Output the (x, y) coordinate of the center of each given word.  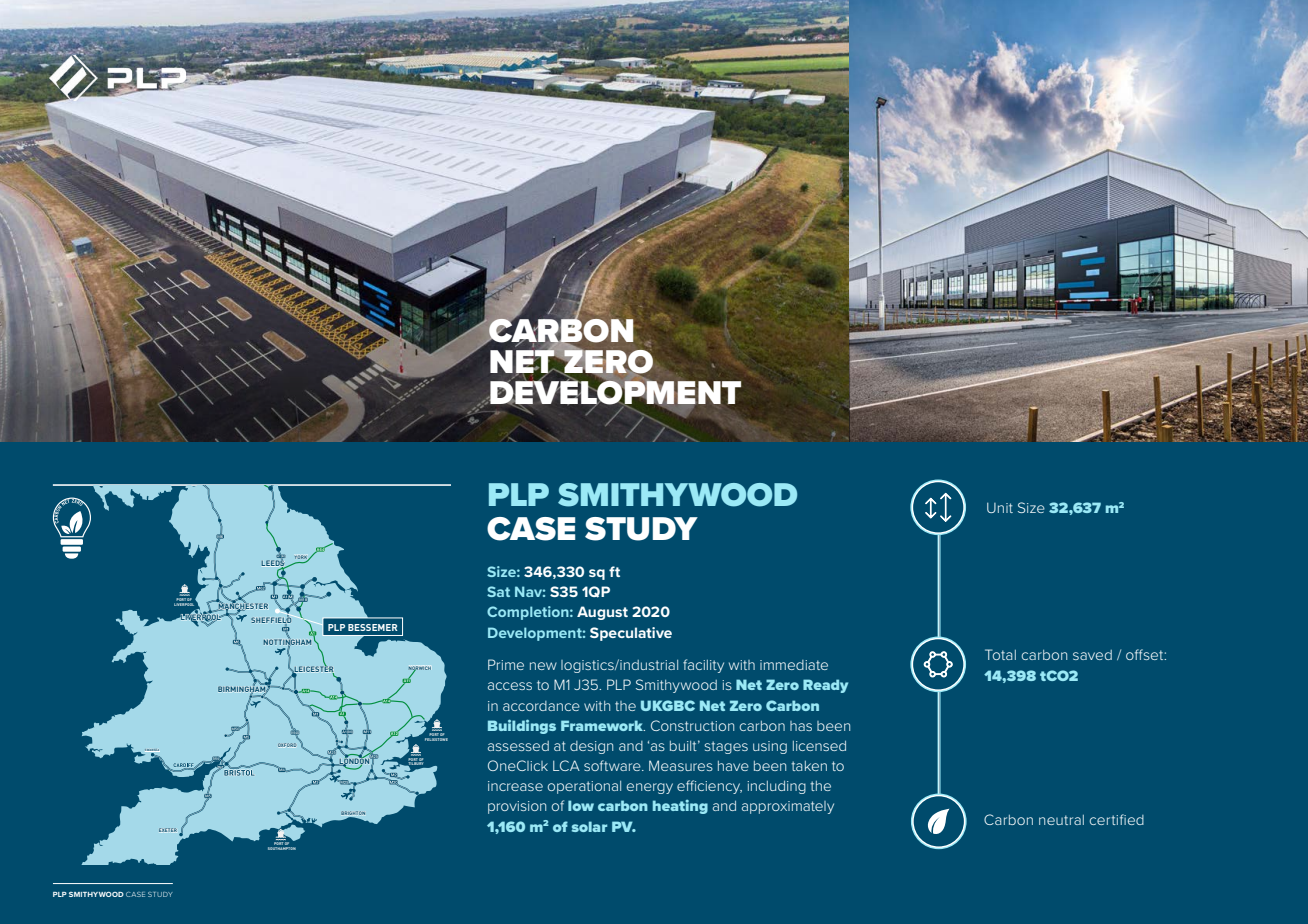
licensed (819, 745)
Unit (1000, 508)
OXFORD (287, 745)
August (602, 613)
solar (589, 826)
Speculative (631, 634)
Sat (498, 591)
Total (1000, 654)
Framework (603, 725)
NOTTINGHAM (287, 642)
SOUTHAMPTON (282, 848)
